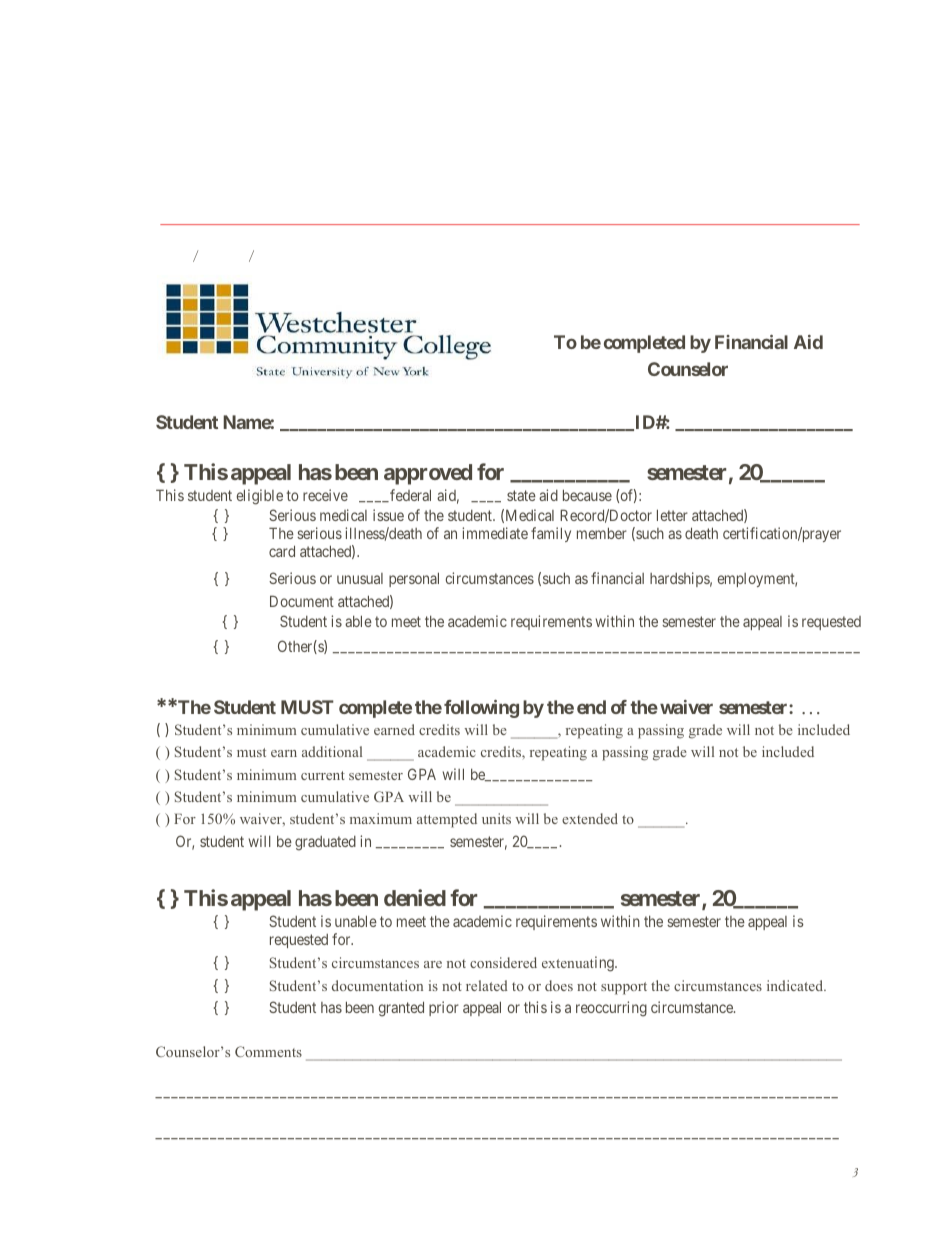  Describe the element at coordinates (496, 818) in the screenshot. I see `units` at that location.
